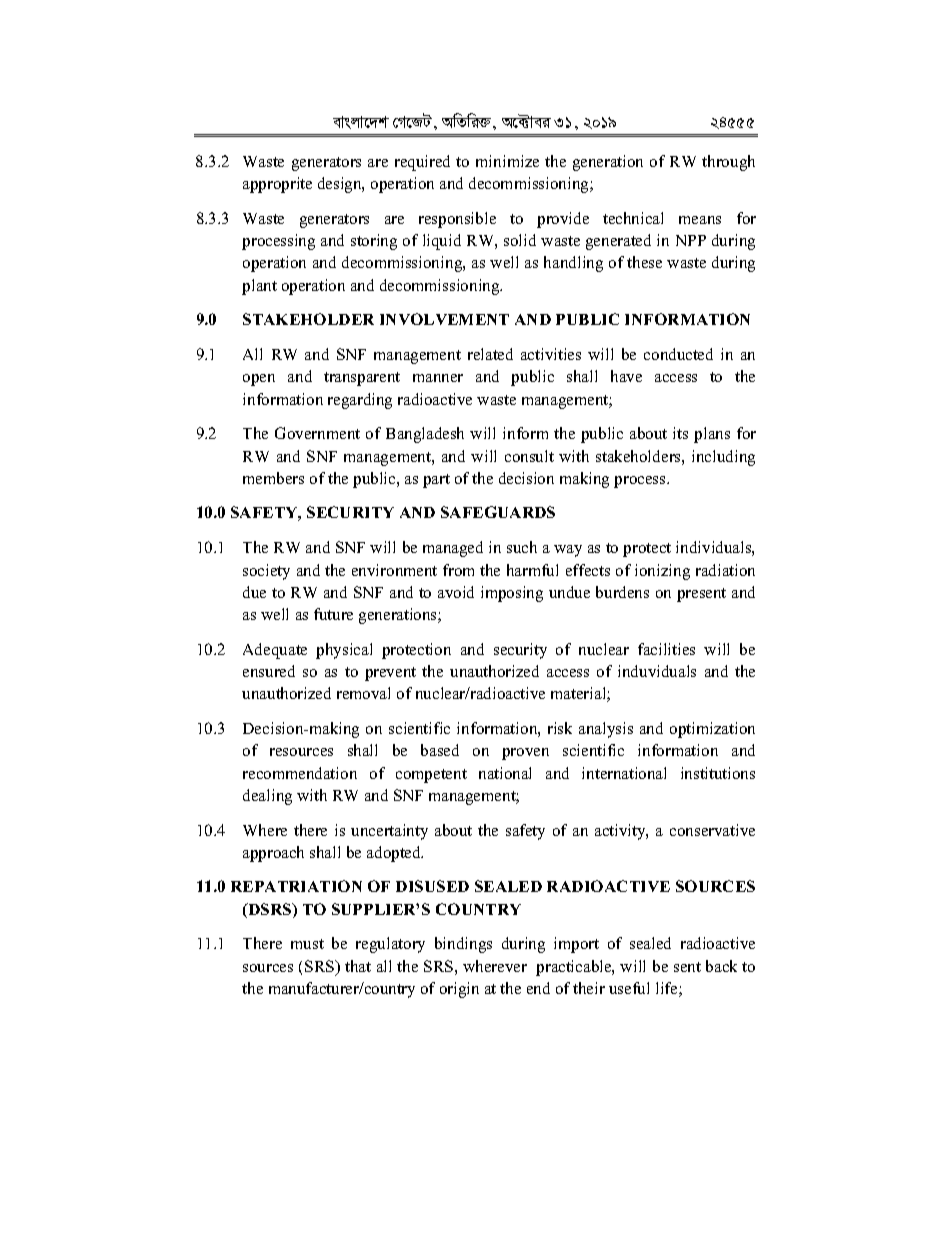 Image resolution: width=952 pixels, height=1233 pixels. Describe the element at coordinates (490, 354) in the page. I see `related` at that location.
